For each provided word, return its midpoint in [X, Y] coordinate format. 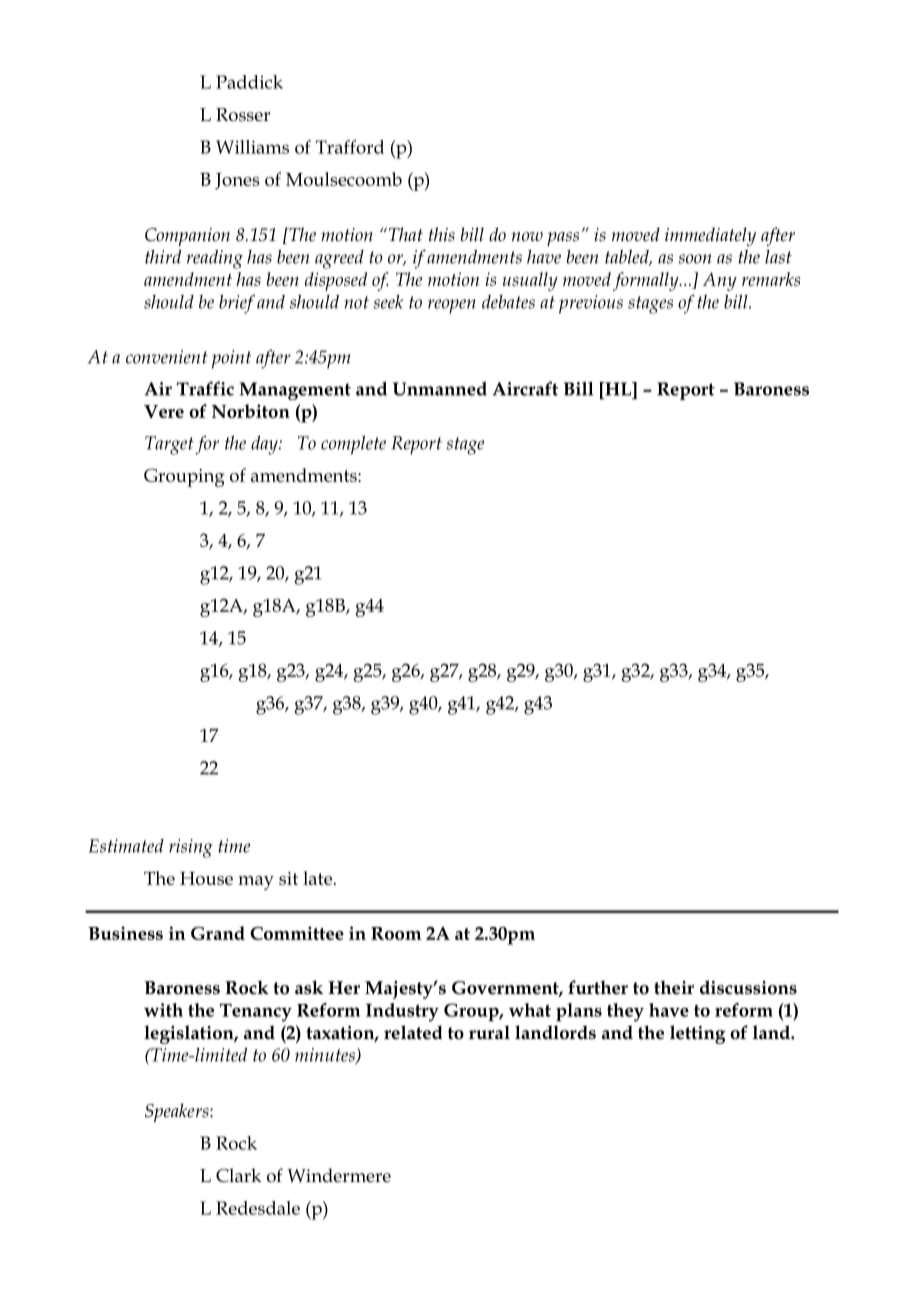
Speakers [178, 1112]
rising [191, 848]
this [442, 234]
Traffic [205, 388]
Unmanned [440, 389]
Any [720, 281]
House [206, 878]
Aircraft [525, 388]
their [674, 987]
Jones [237, 181]
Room [396, 933]
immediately [710, 236]
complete [353, 445]
